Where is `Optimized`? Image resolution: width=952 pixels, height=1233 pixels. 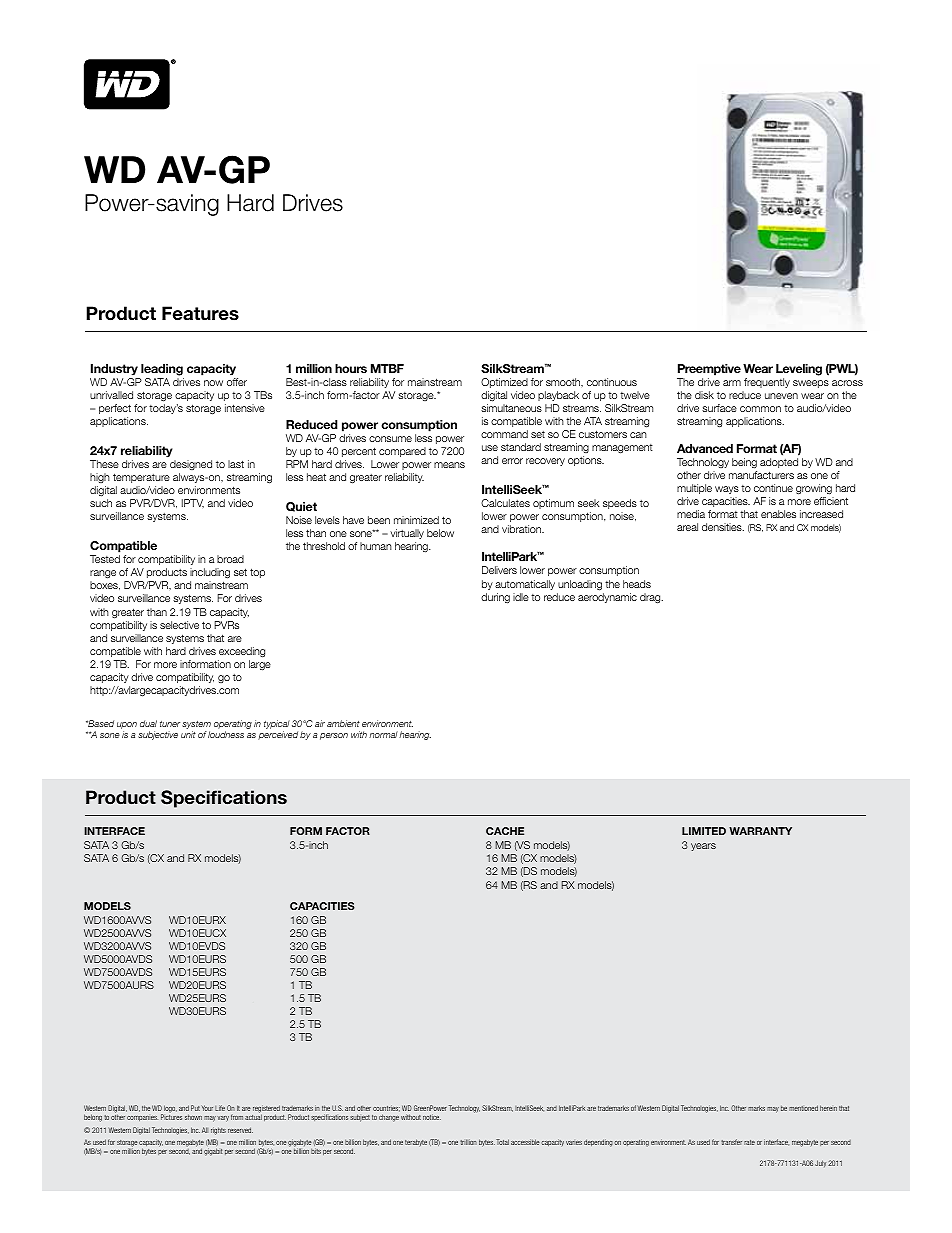
Optimized is located at coordinates (504, 383).
